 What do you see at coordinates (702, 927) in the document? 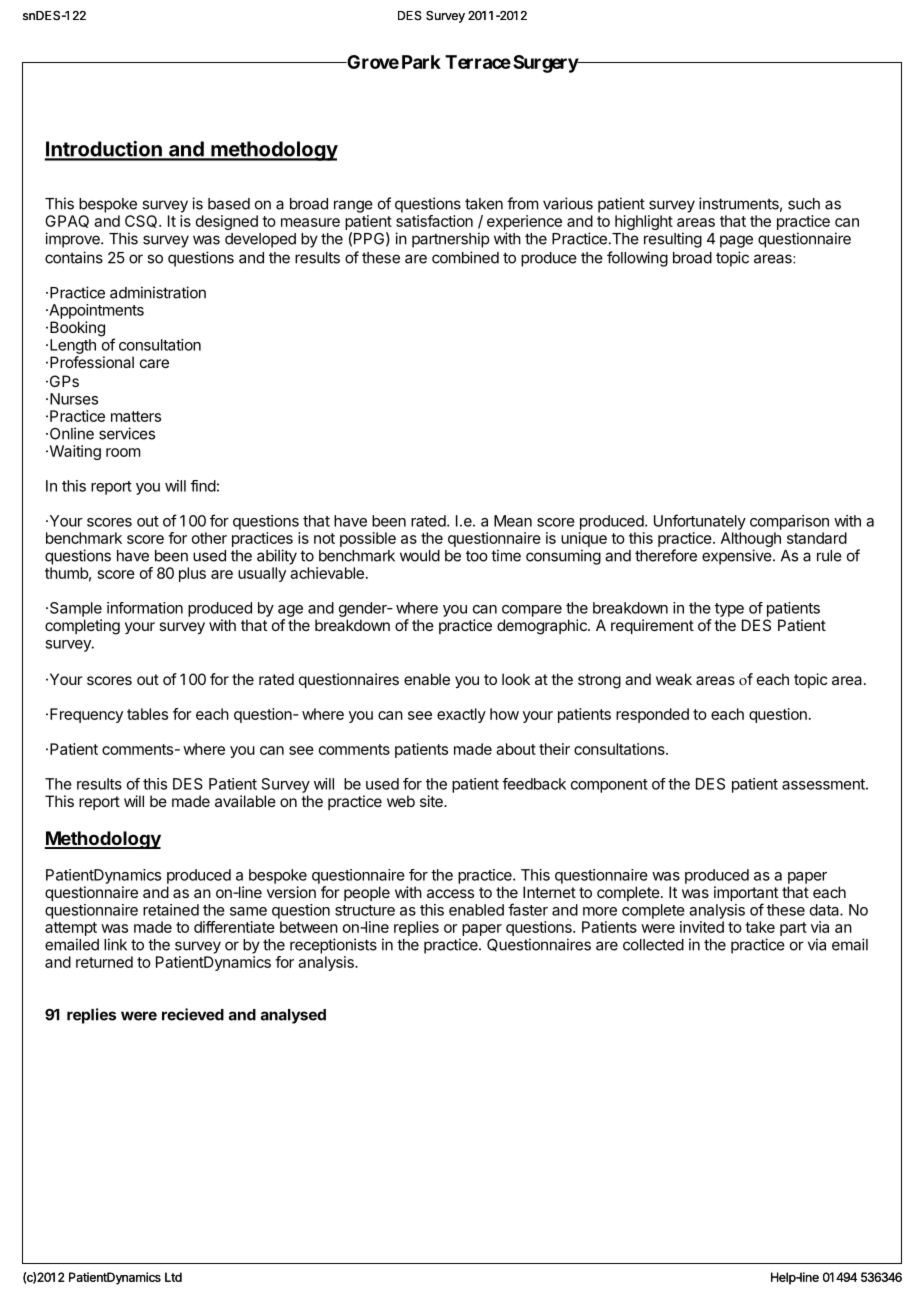
I see `invited` at bounding box center [702, 927].
